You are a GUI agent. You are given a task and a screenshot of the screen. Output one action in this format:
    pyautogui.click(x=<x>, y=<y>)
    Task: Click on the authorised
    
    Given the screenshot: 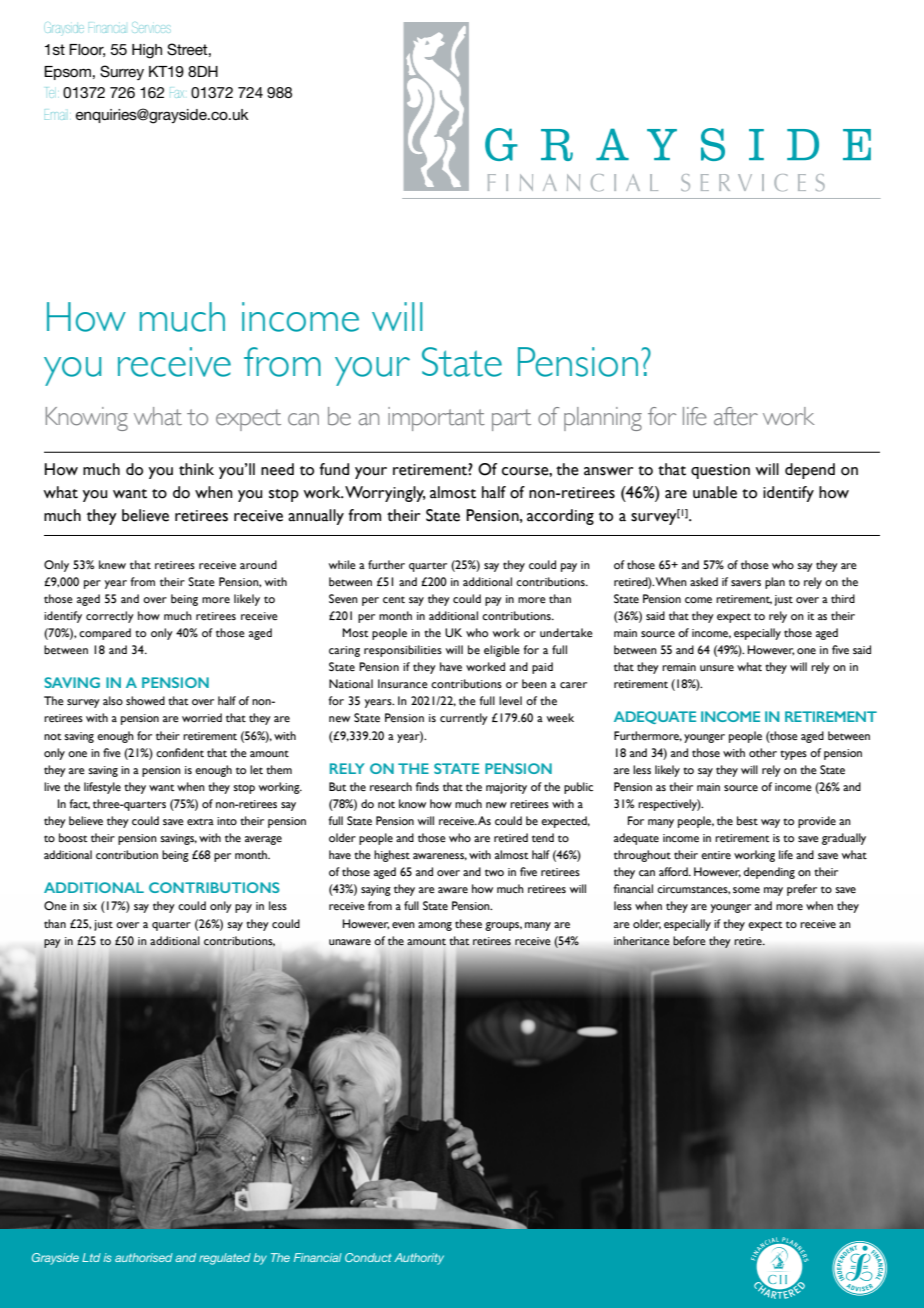 What is the action you would take?
    pyautogui.click(x=144, y=1257)
